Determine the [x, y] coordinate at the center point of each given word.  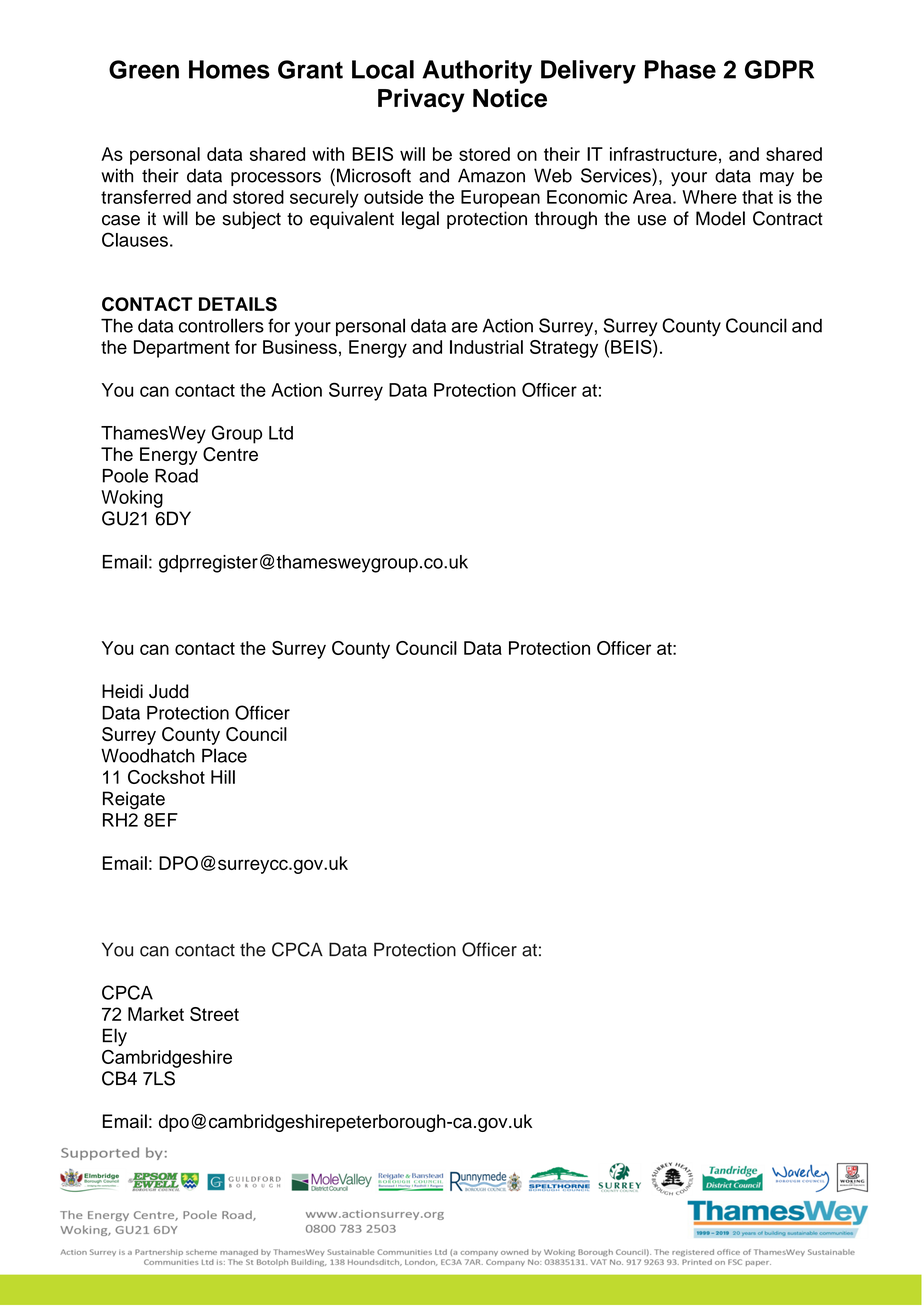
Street [214, 1014]
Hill [223, 777]
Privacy [421, 101]
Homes [229, 69]
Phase [680, 69]
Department [182, 349]
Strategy [564, 349]
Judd [169, 691]
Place [224, 755]
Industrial [486, 347]
